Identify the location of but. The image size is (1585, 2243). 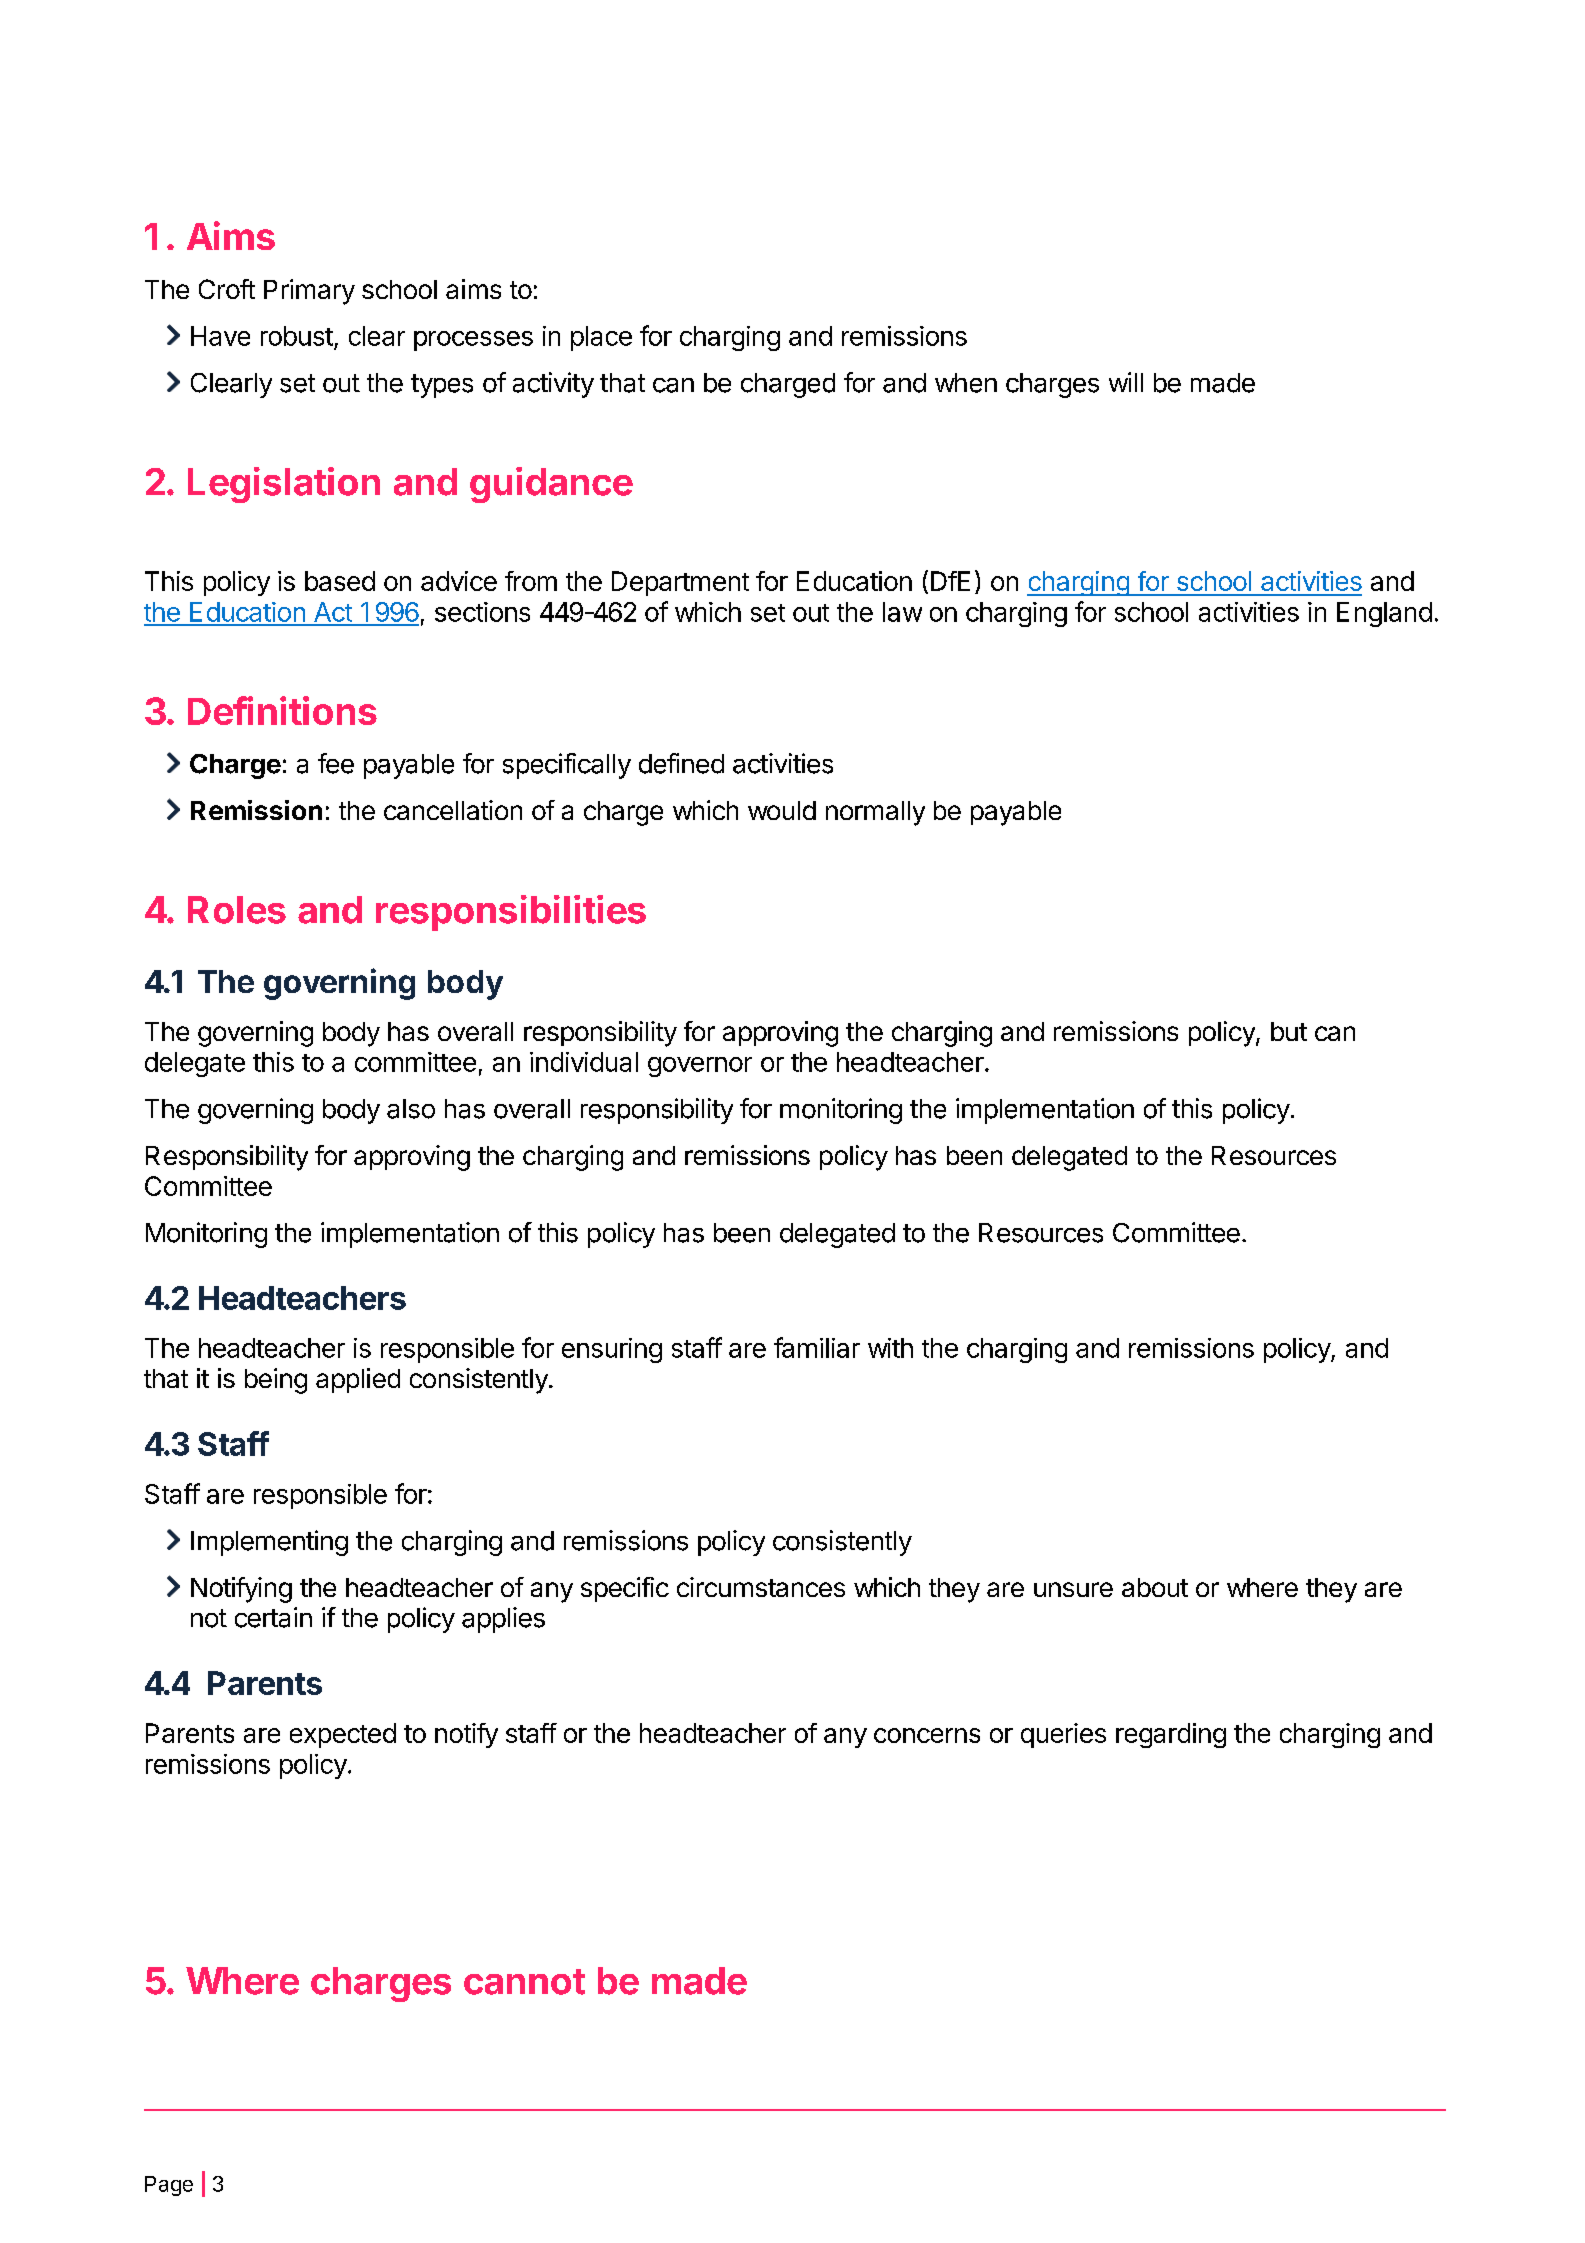
(1289, 1031).
